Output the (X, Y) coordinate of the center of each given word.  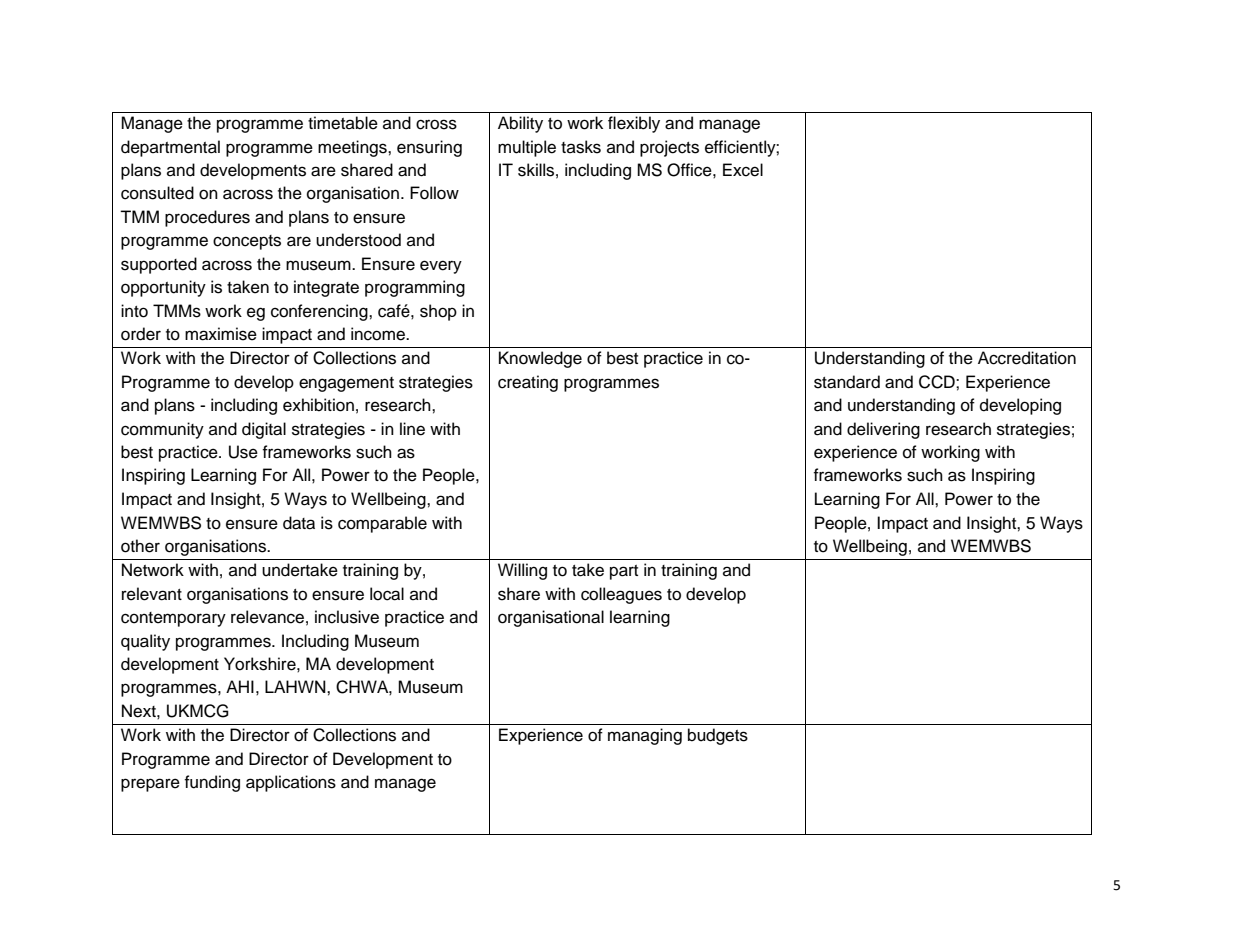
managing (645, 736)
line (412, 429)
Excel (743, 170)
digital (264, 430)
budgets (718, 736)
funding (212, 783)
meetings (353, 148)
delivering (883, 430)
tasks (581, 147)
